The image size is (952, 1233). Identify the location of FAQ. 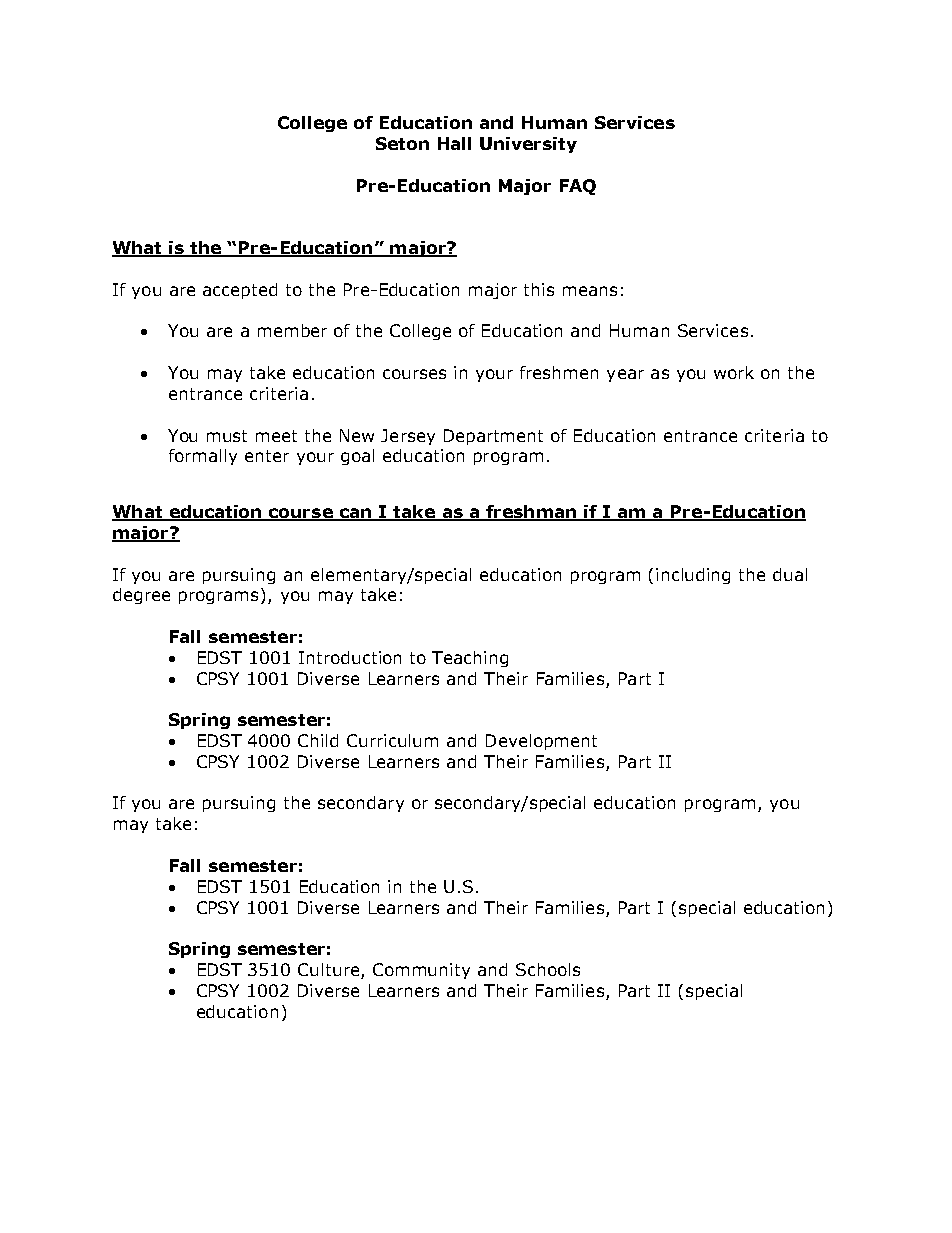
(578, 187).
